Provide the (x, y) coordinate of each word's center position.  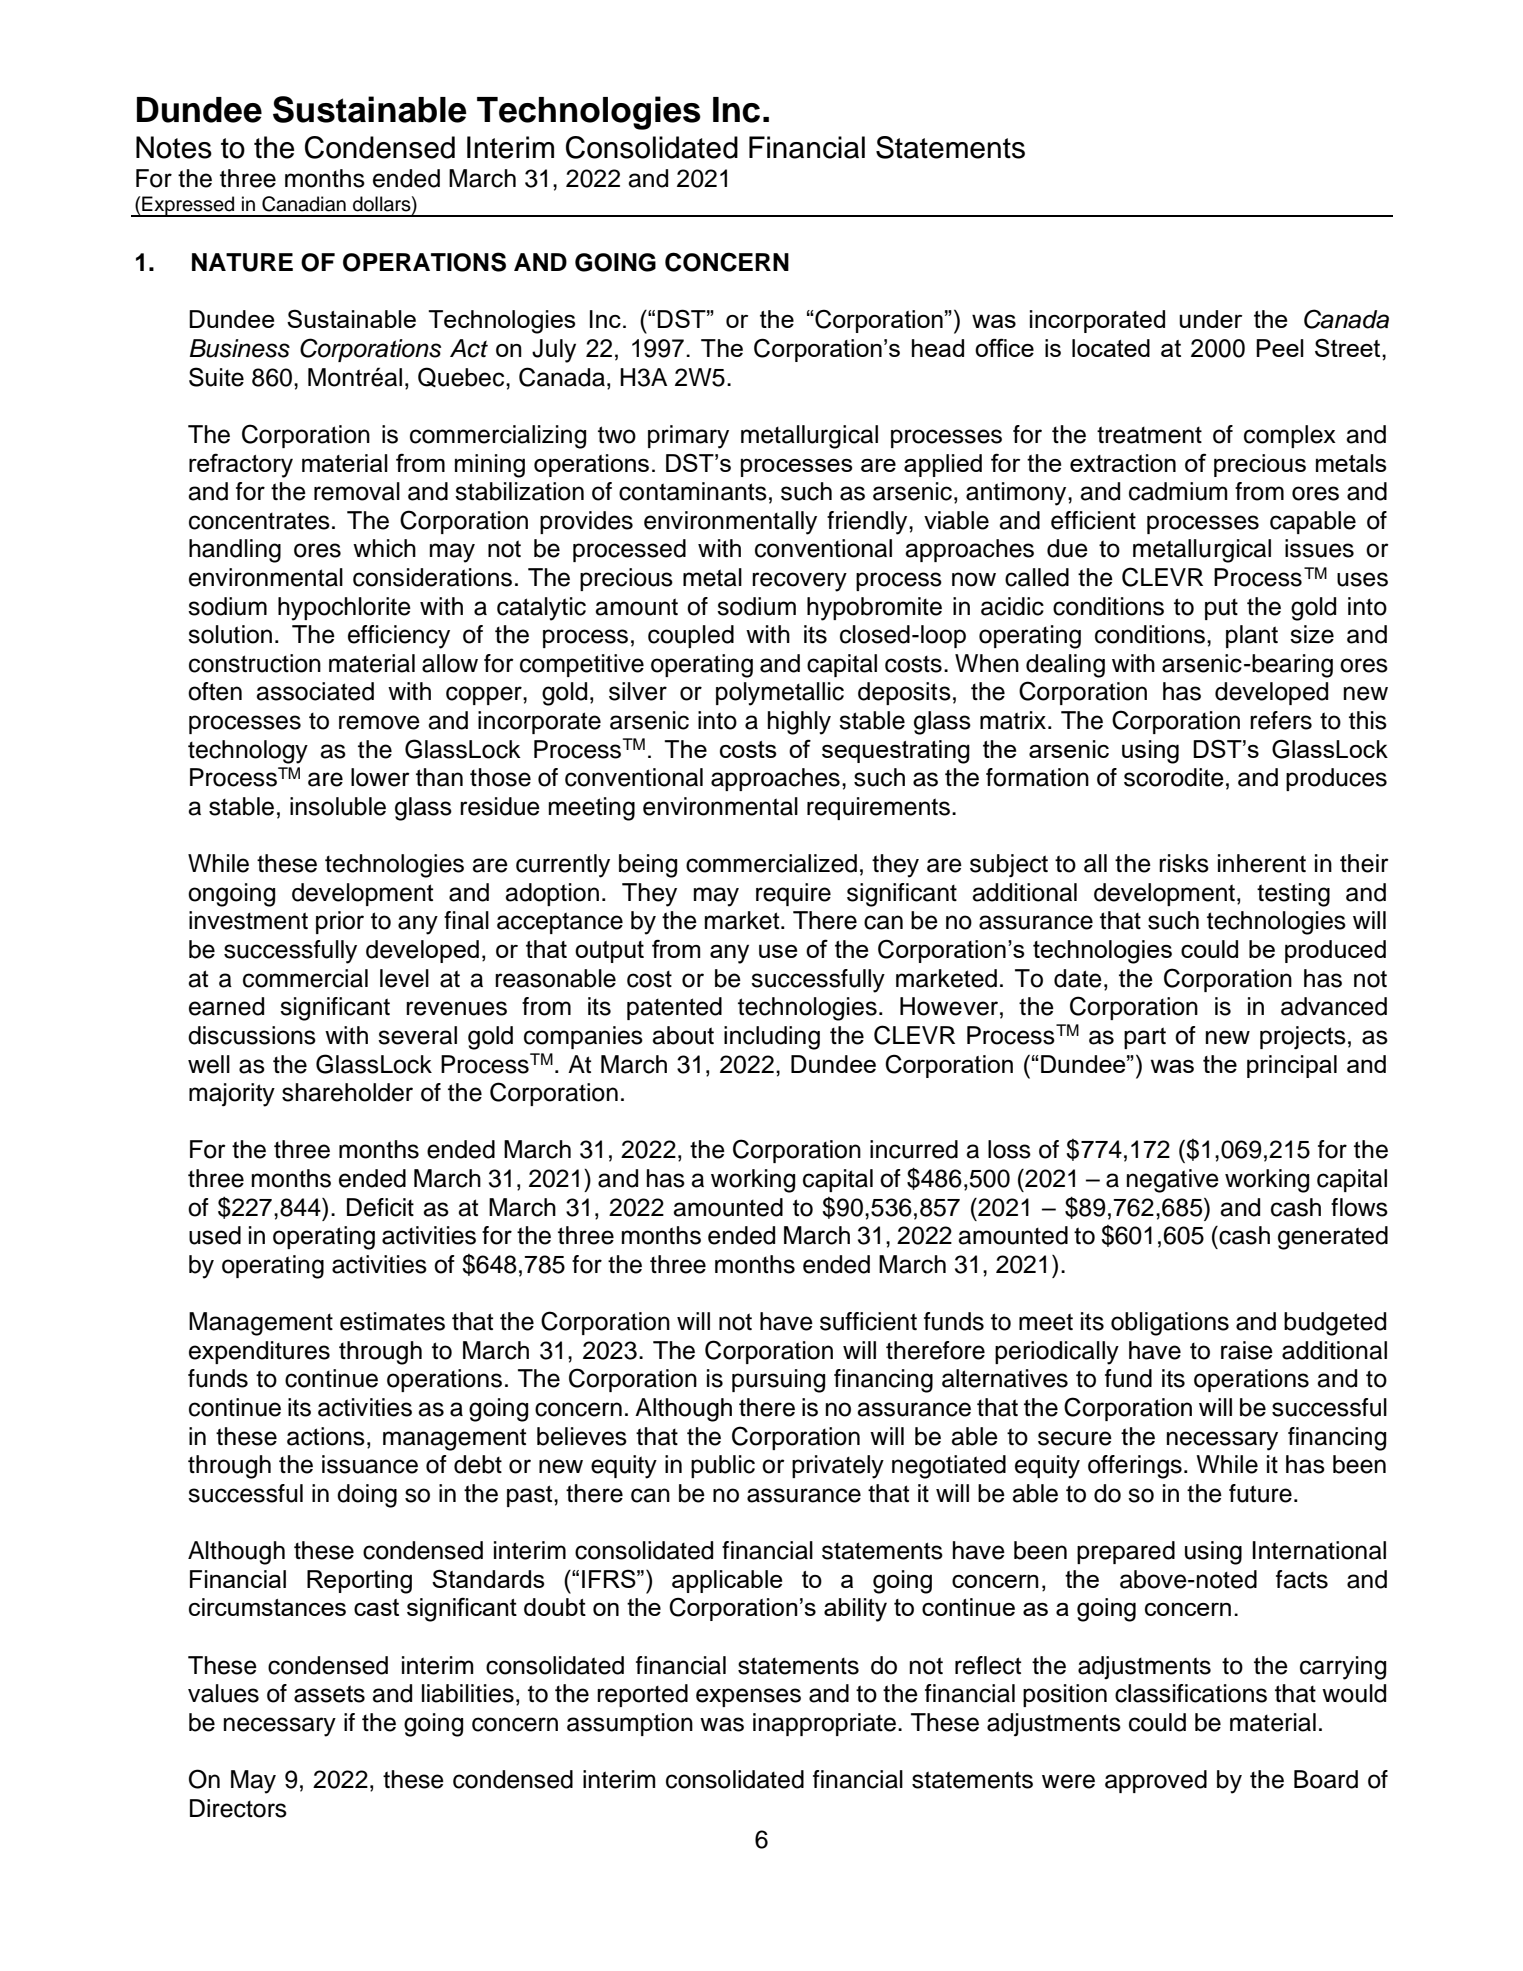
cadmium (1178, 491)
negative (1173, 1181)
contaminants (693, 491)
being (648, 866)
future (1260, 1493)
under (1210, 319)
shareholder (347, 1092)
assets (329, 1694)
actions (326, 1436)
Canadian (304, 204)
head (938, 348)
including (772, 1038)
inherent (1262, 863)
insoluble (338, 806)
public (723, 1466)
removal (357, 491)
